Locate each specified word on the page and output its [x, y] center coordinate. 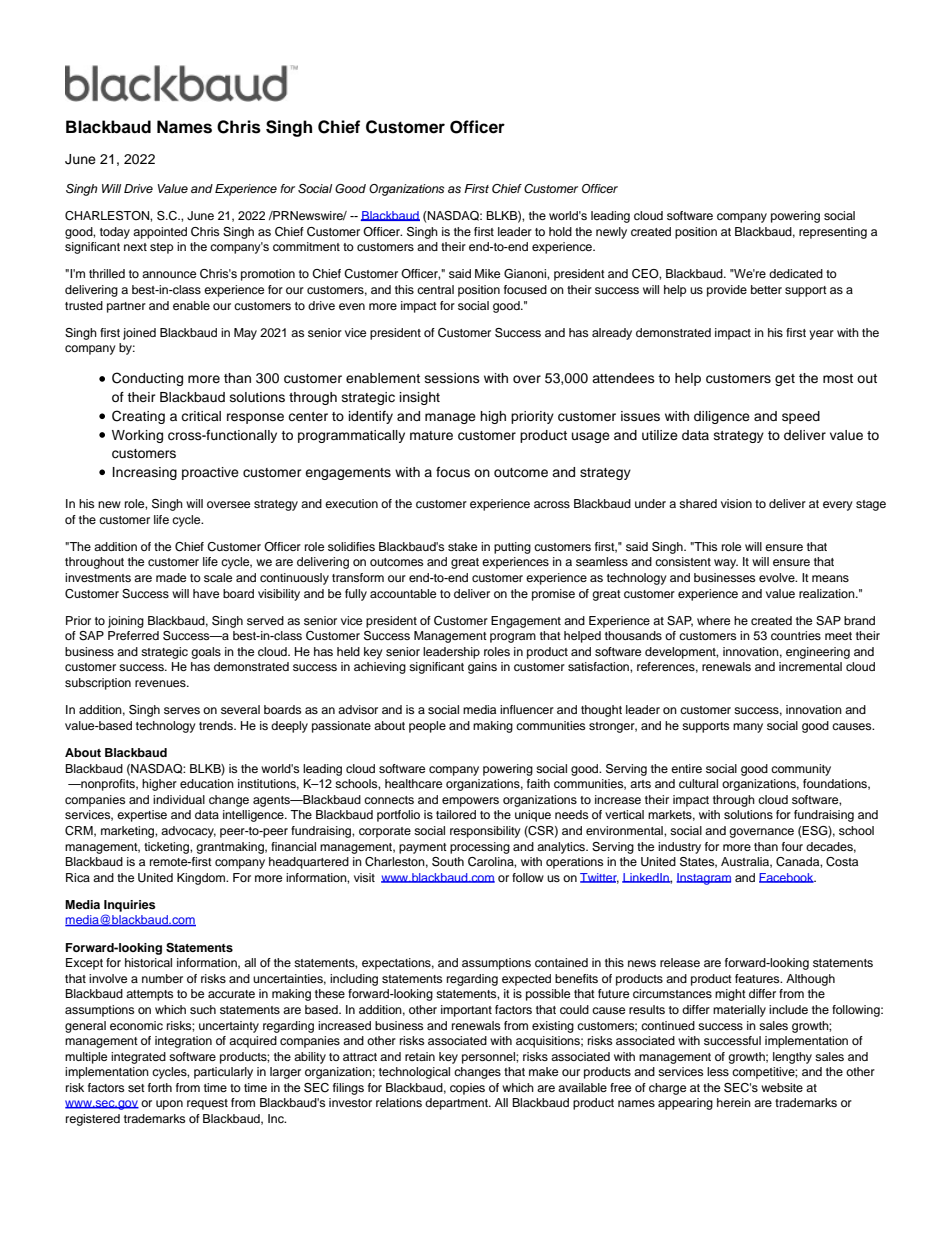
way [726, 564]
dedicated [796, 273]
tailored [456, 814]
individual [179, 799]
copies [467, 1089]
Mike [487, 273]
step [162, 248]
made [171, 577]
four [792, 846]
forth [160, 1087]
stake [462, 546]
